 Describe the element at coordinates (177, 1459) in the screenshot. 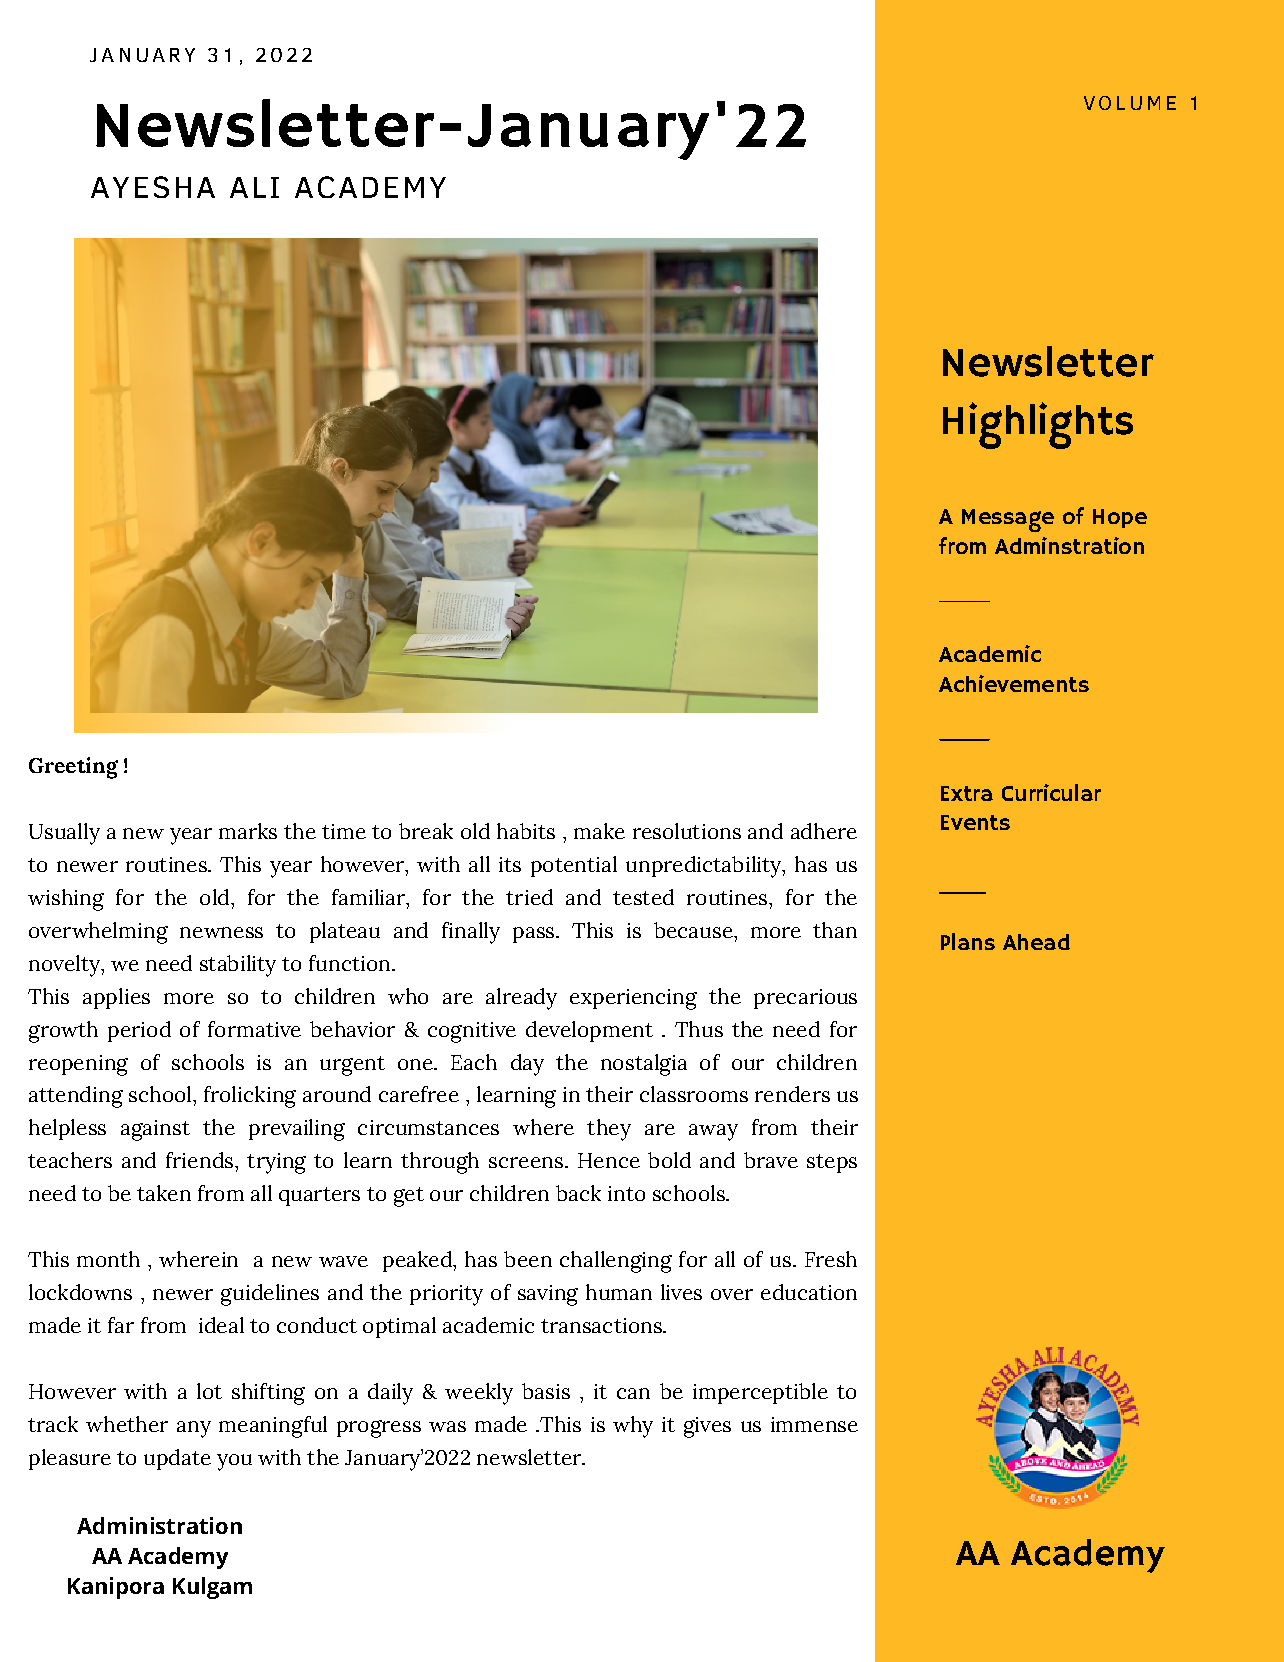

I see `update` at that location.
